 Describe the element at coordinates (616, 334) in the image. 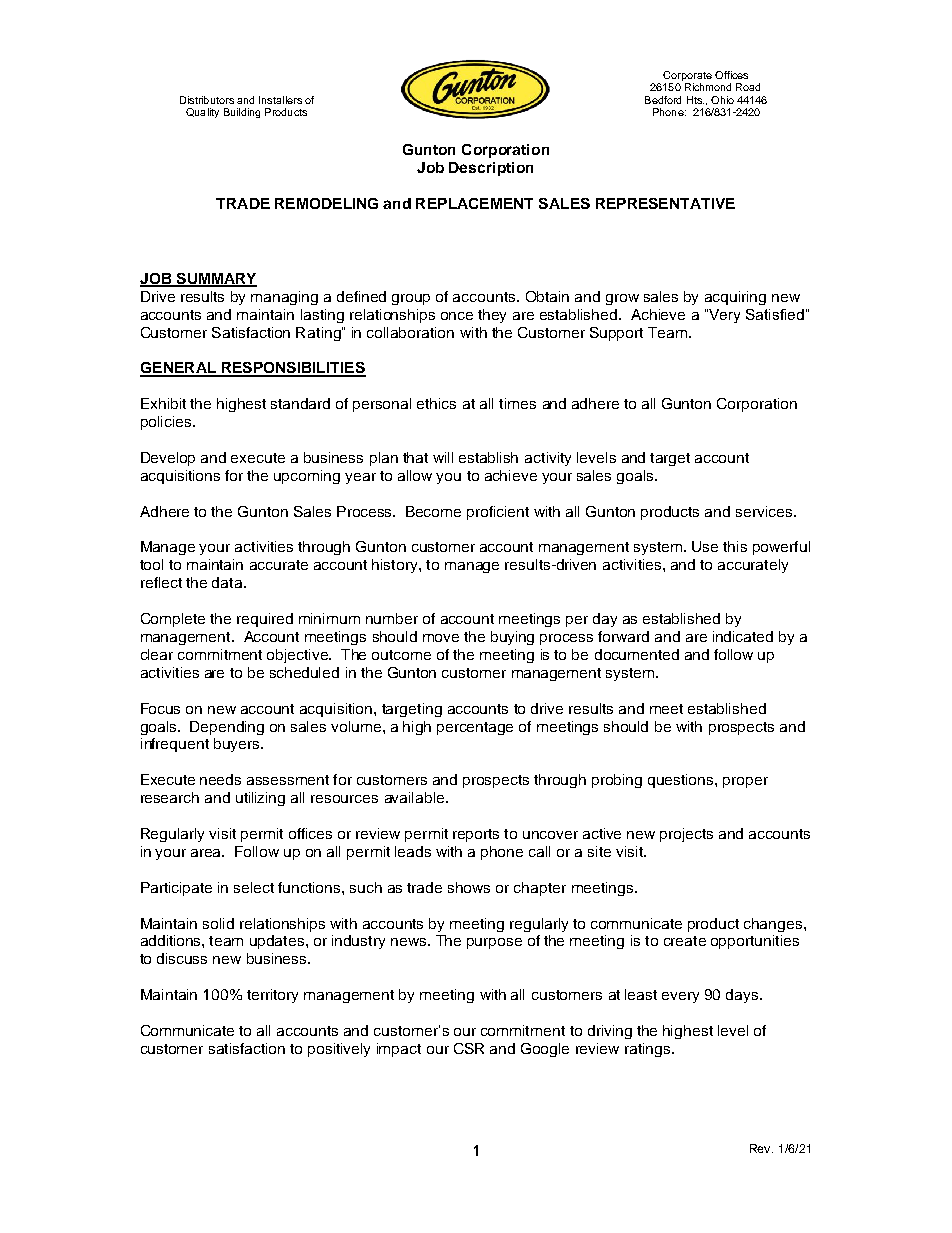

I see `Support` at that location.
